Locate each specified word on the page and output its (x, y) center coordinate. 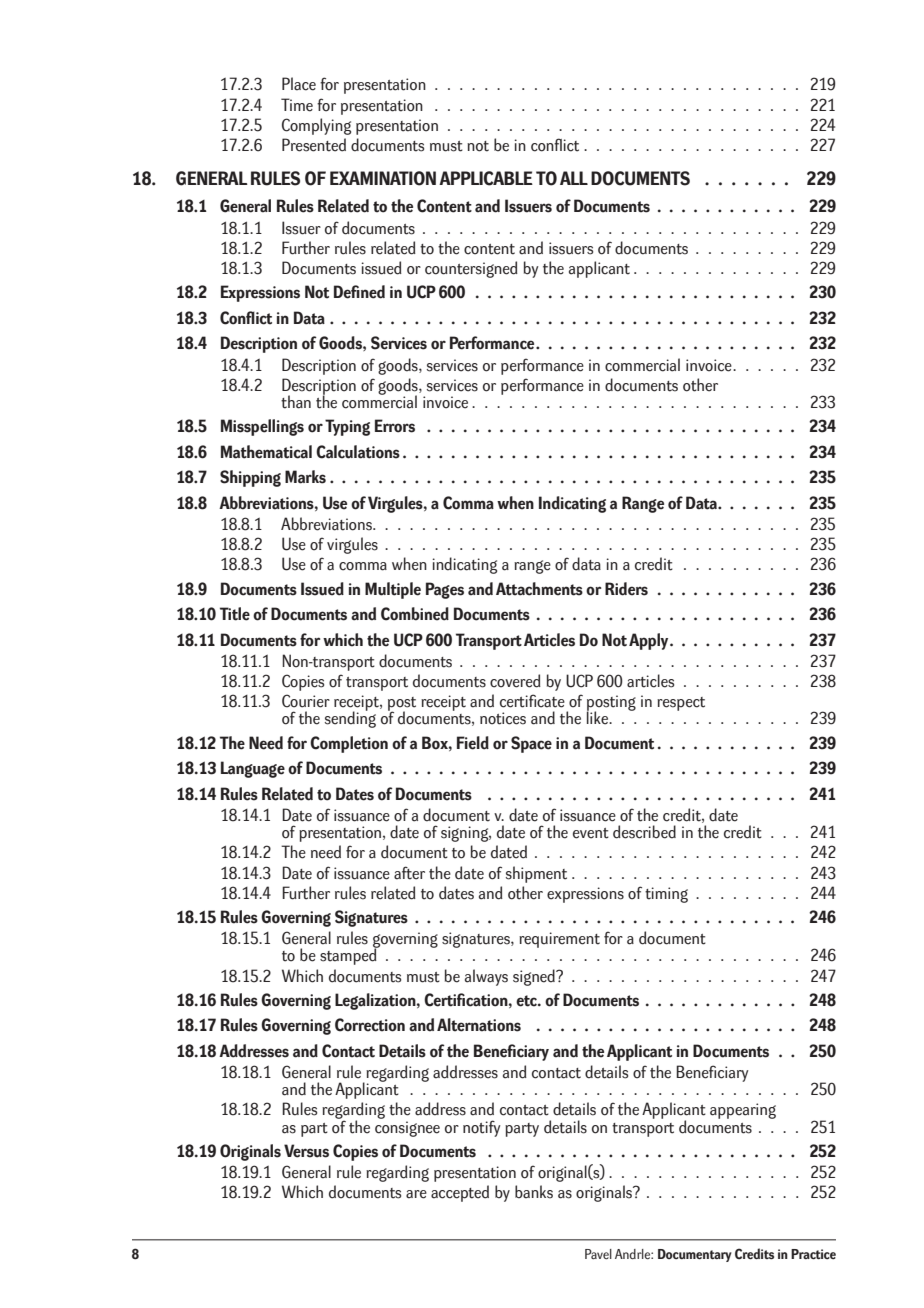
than (296, 402)
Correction (370, 1025)
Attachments (539, 589)
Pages (445, 590)
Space (531, 744)
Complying (316, 126)
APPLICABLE (486, 178)
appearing (743, 1111)
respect (681, 704)
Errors (395, 426)
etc (527, 1001)
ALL (574, 178)
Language (253, 769)
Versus (306, 1151)
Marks (305, 477)
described (644, 832)
